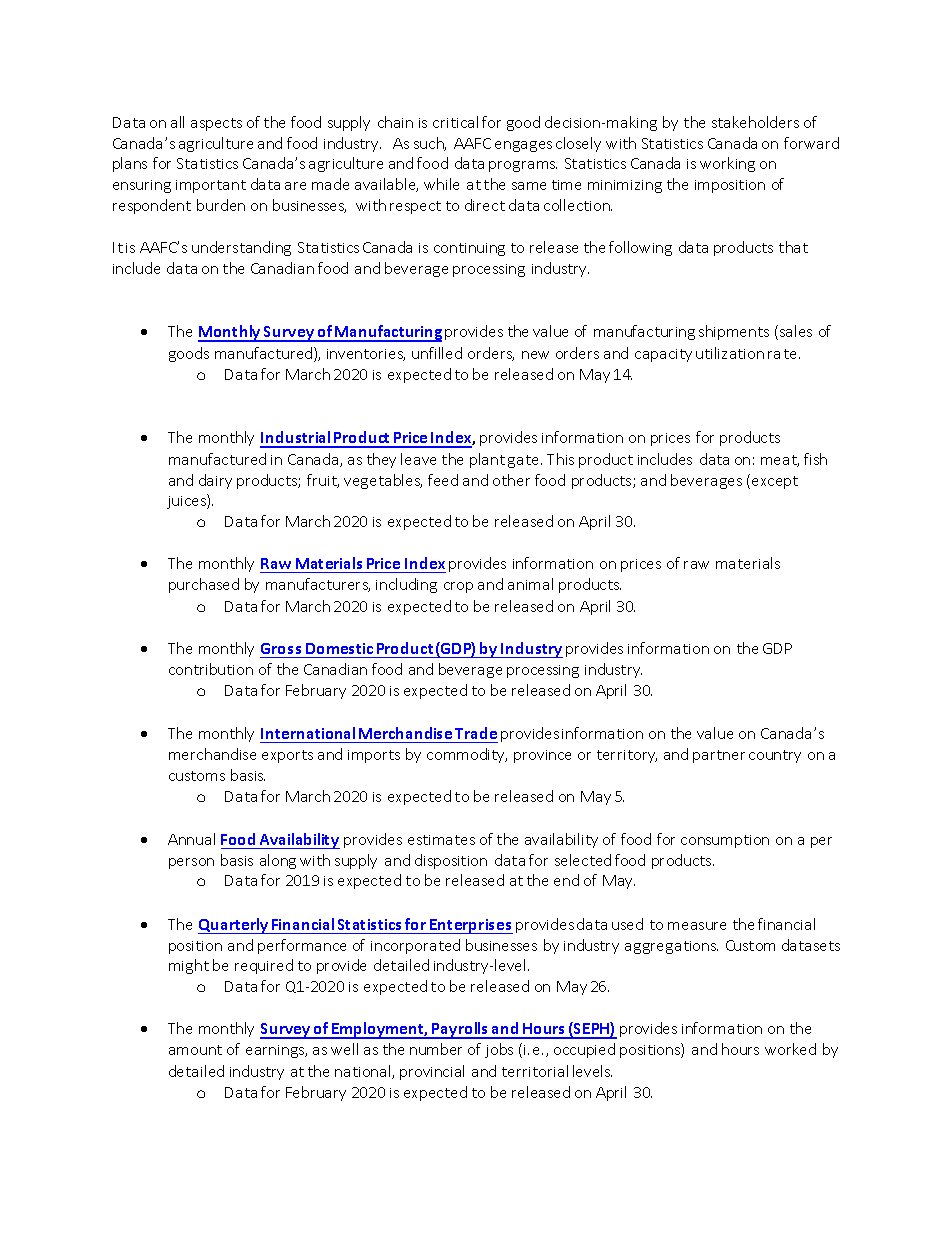 This screenshot has height=1233, width=952. Describe the element at coordinates (455, 122) in the screenshot. I see `critical` at that location.
